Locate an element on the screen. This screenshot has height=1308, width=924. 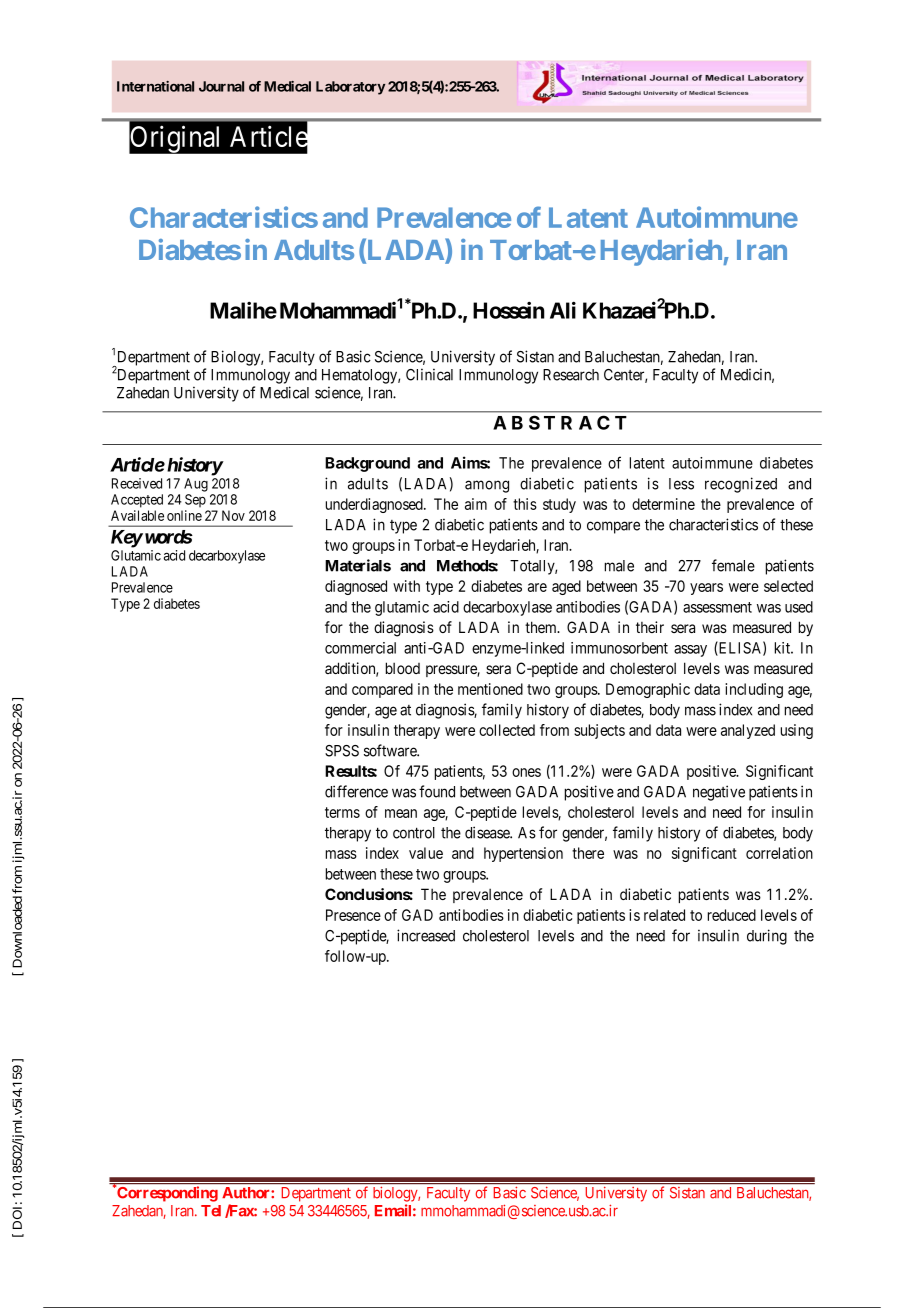
during is located at coordinates (767, 937).
